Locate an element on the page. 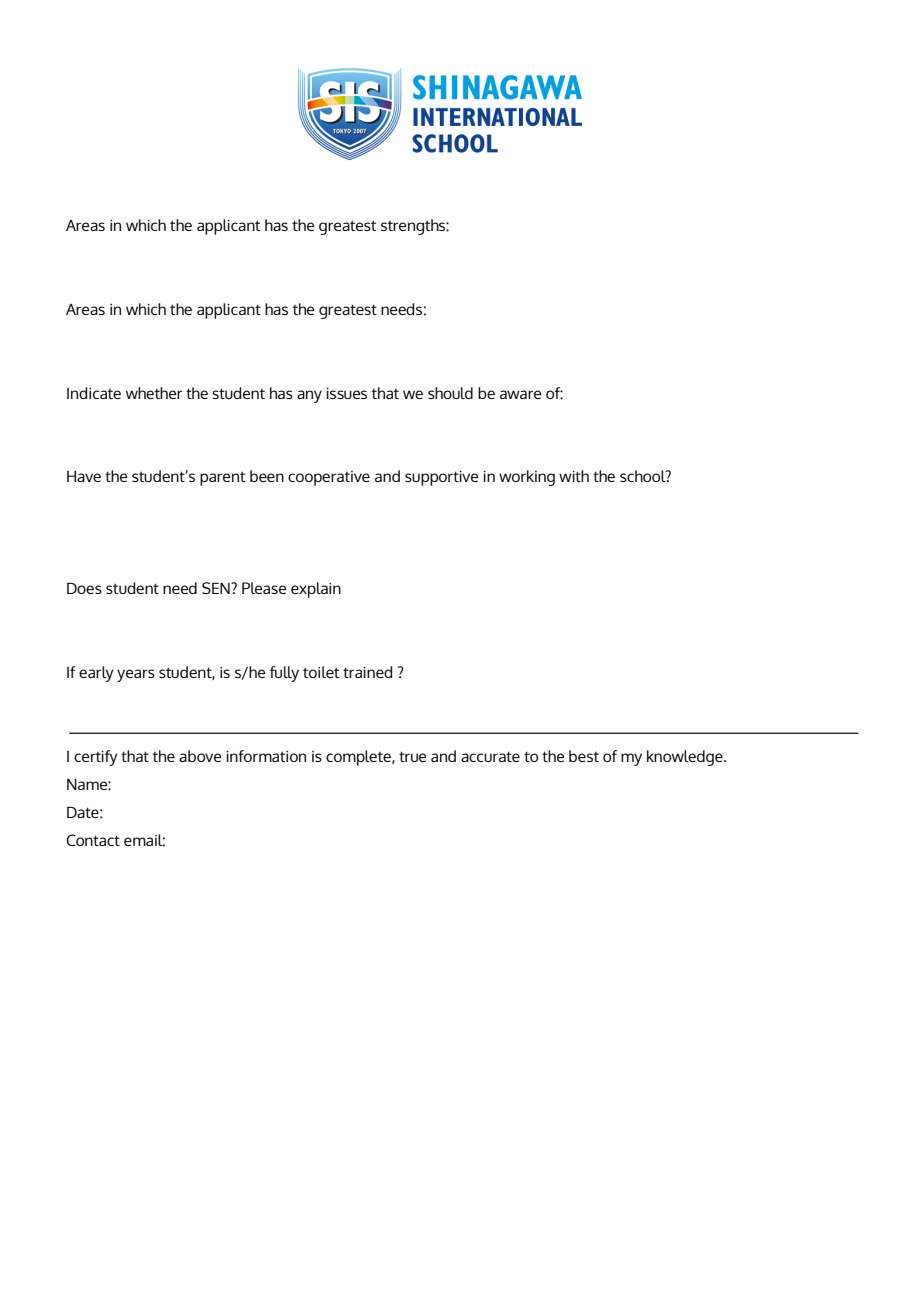  years is located at coordinates (136, 675).
